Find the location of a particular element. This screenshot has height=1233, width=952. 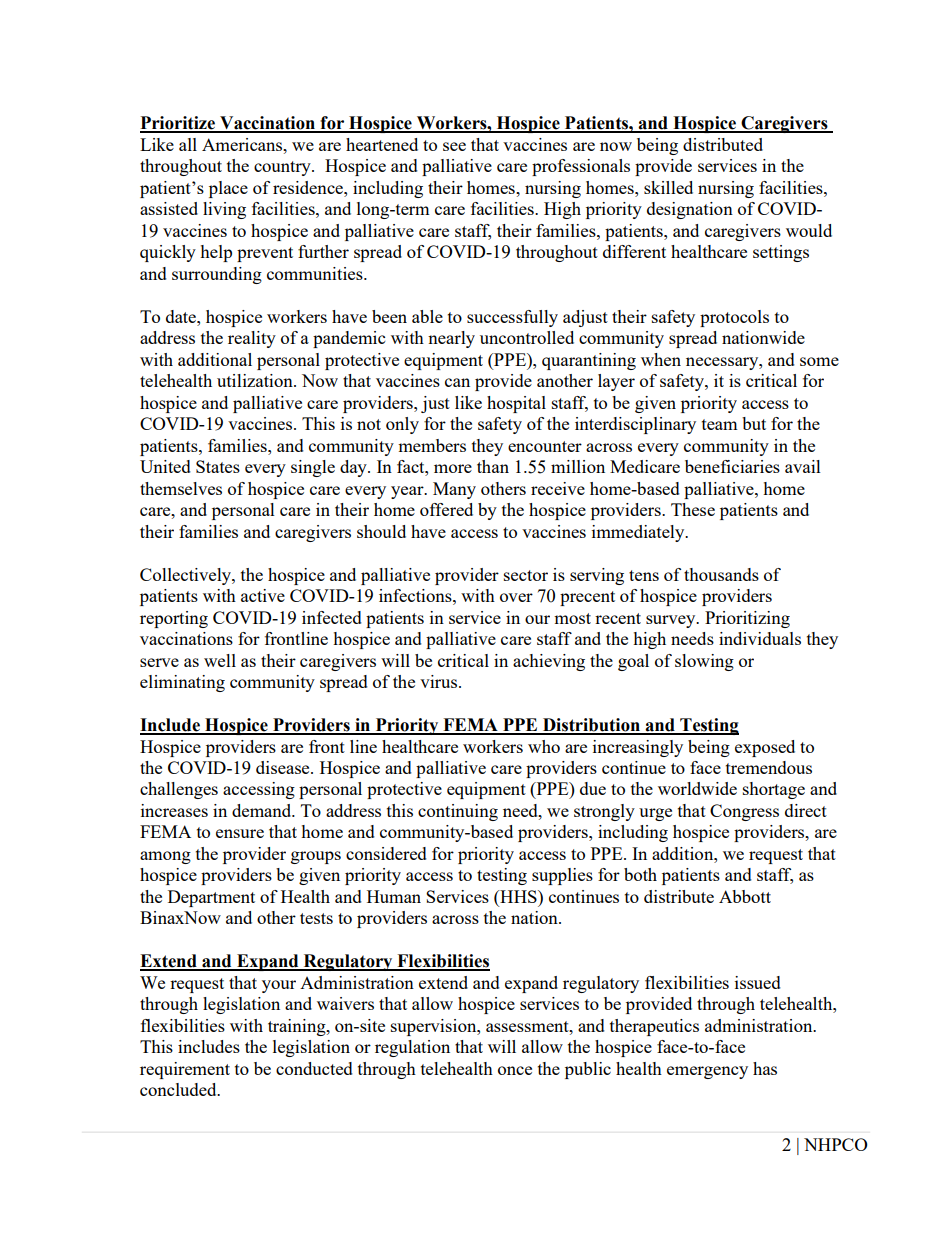

continuing is located at coordinates (458, 812).
